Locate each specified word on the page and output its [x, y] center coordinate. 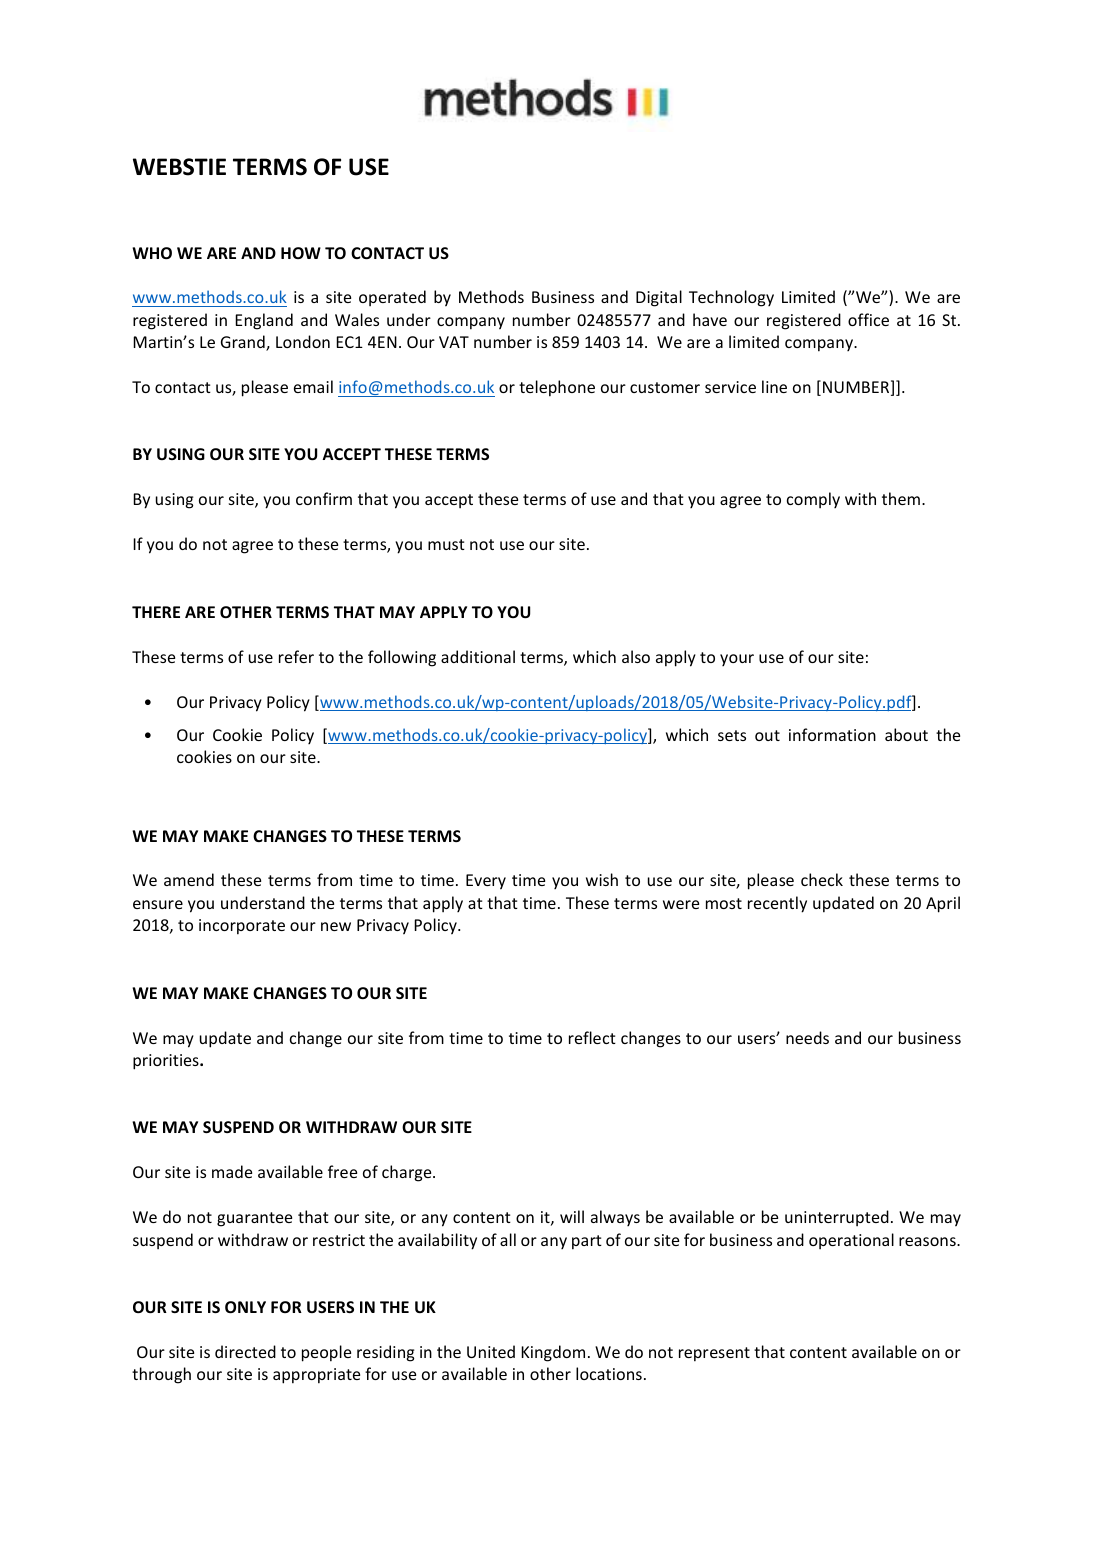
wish [602, 879]
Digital [659, 298]
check [822, 879]
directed [245, 1351]
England [264, 321]
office [868, 319]
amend [189, 879]
